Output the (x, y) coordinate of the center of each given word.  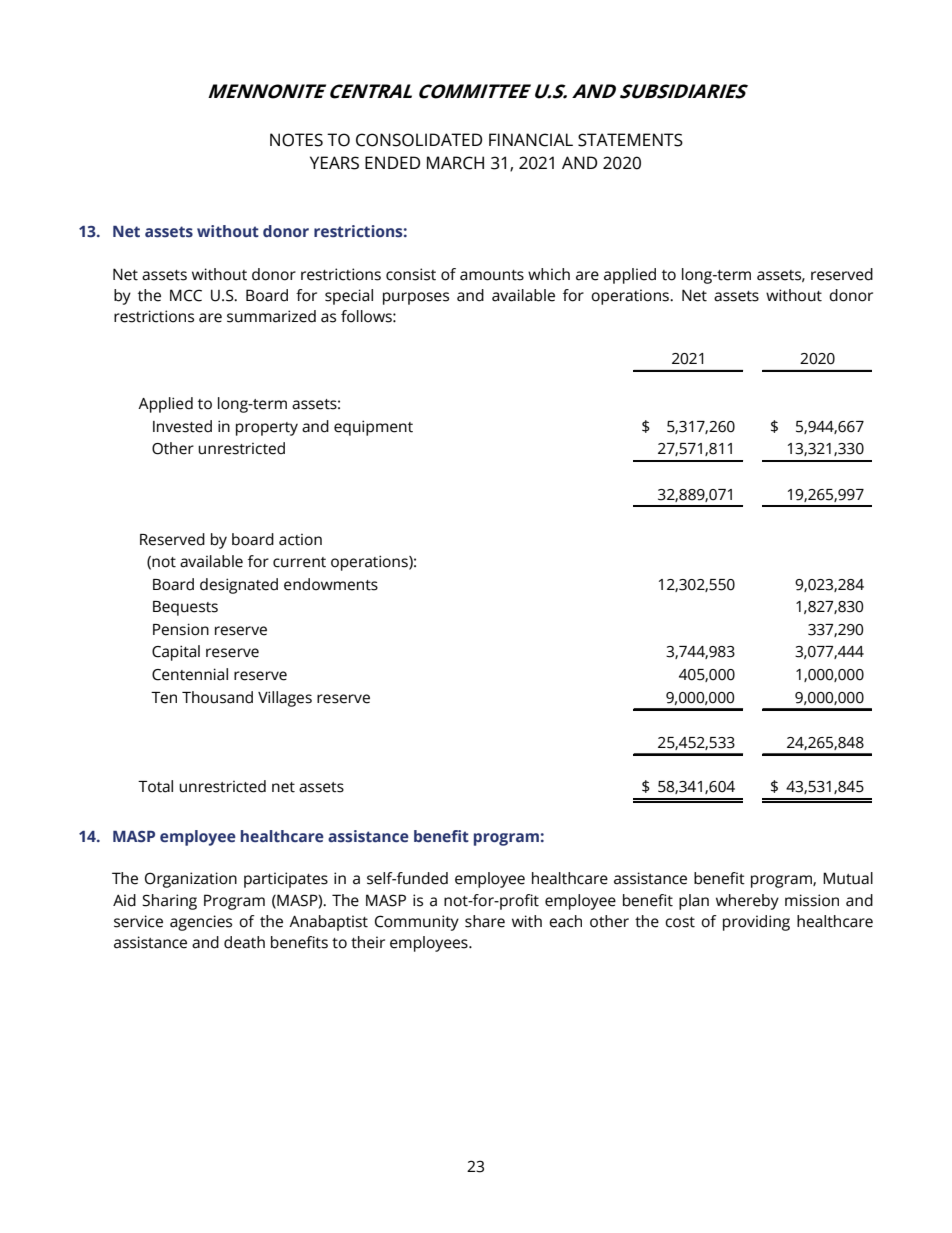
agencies (201, 923)
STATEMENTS (630, 140)
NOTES (296, 140)
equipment (373, 428)
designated (239, 586)
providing (756, 923)
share (485, 921)
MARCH (455, 163)
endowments (331, 584)
